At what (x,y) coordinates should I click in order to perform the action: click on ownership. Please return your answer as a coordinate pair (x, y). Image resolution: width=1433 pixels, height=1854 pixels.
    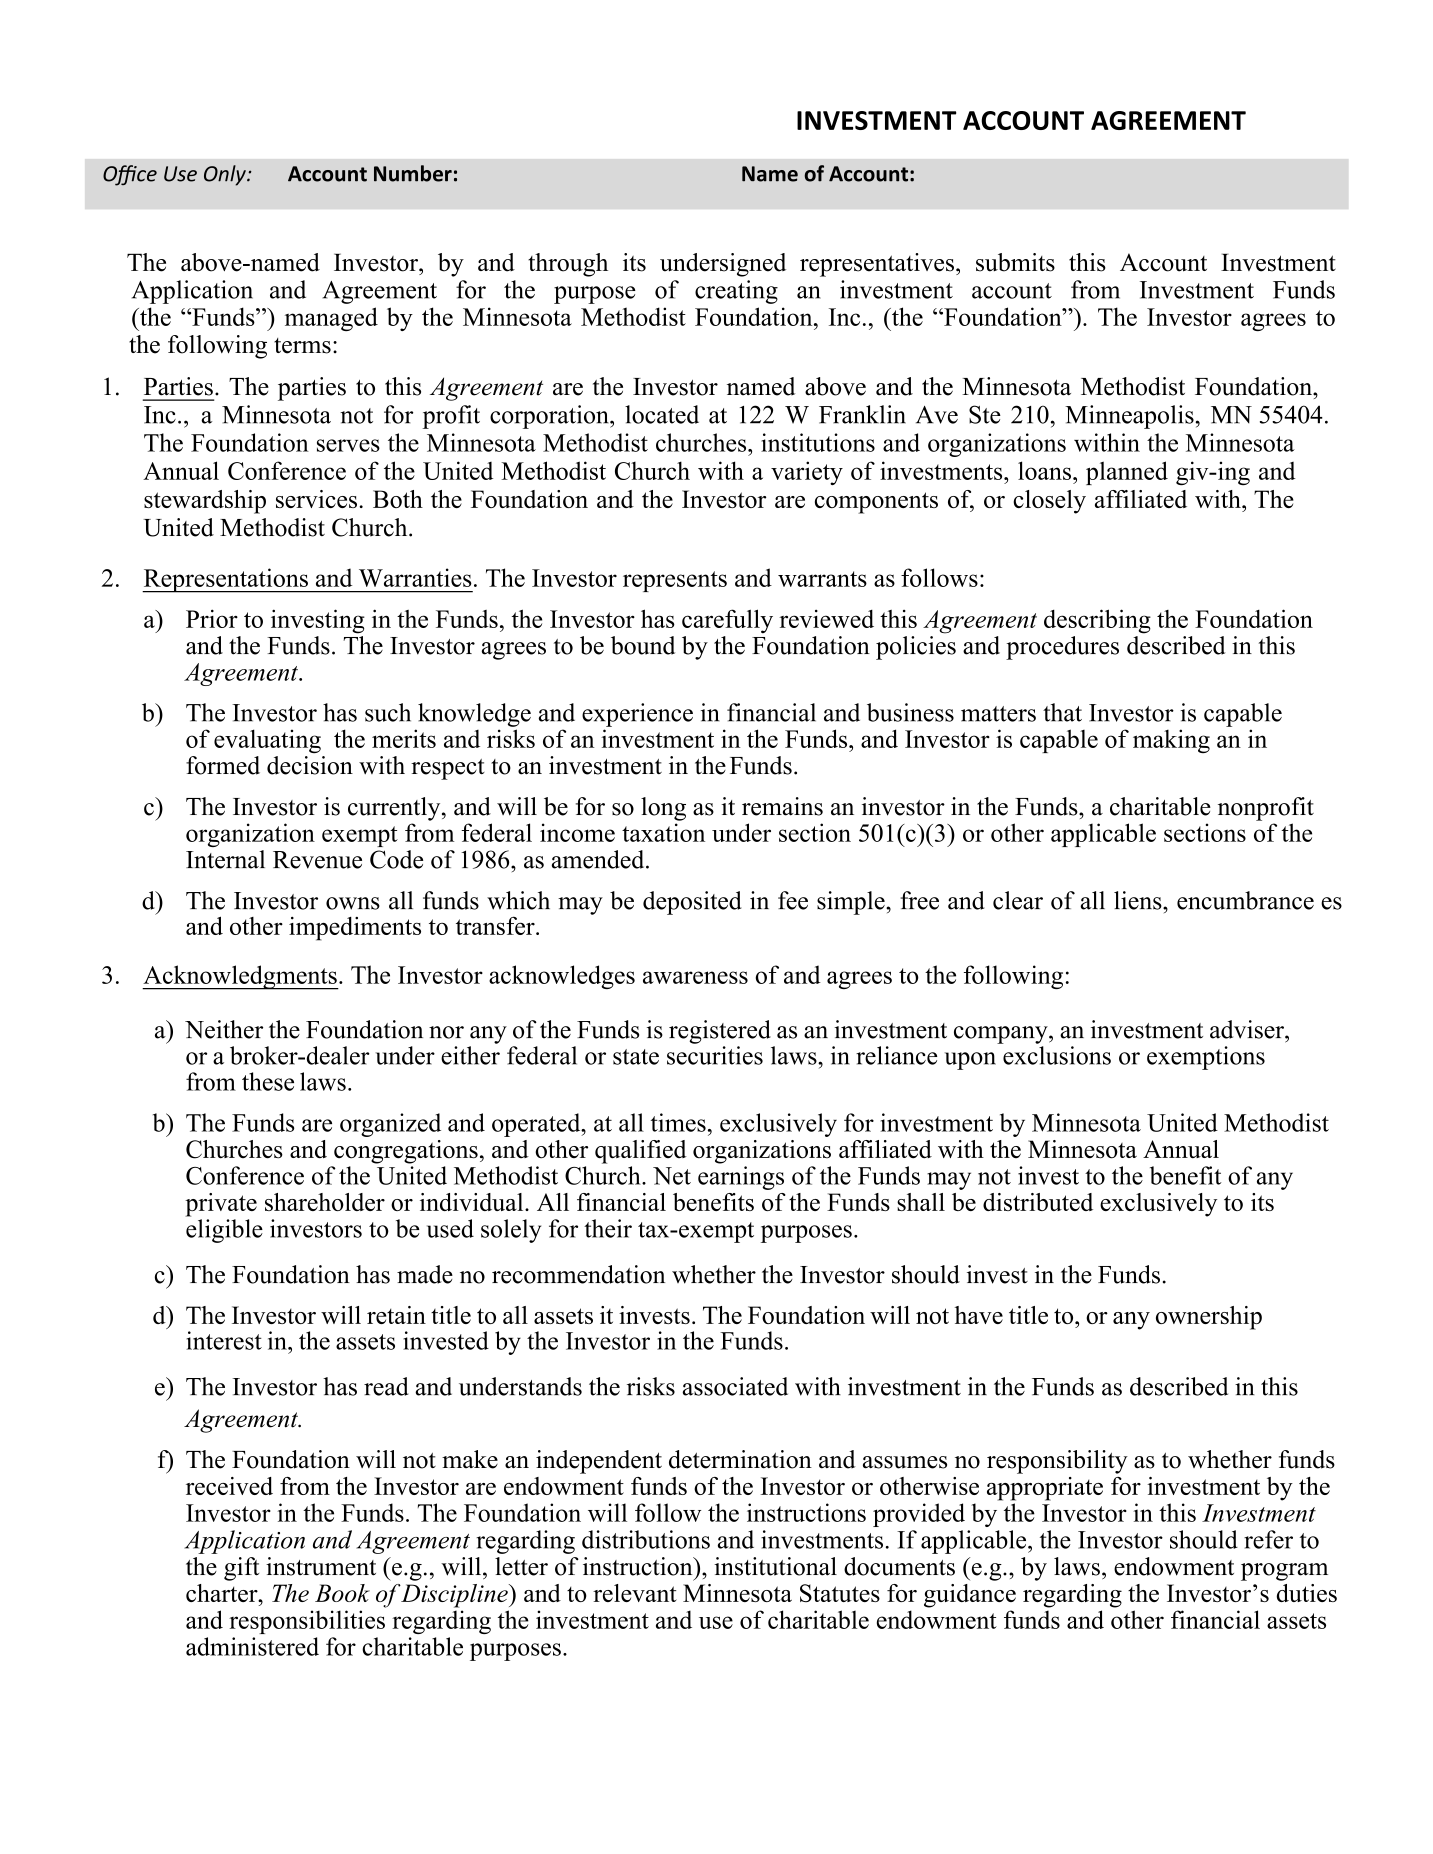
    Looking at the image, I should click on (1209, 1318).
